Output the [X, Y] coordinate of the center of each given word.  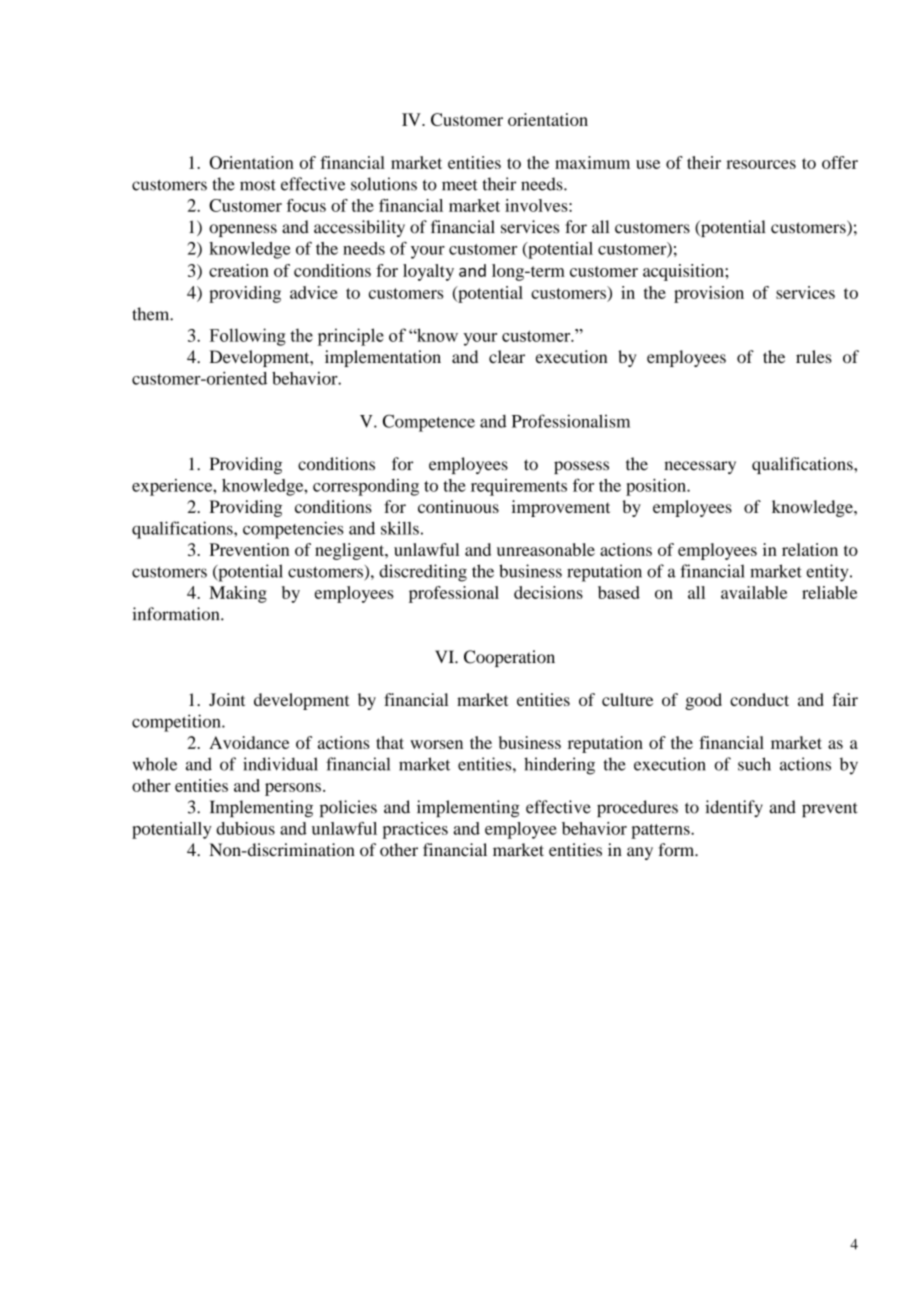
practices [415, 830]
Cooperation [509, 658]
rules [814, 356]
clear [507, 356]
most [258, 185]
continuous [458, 506]
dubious [245, 828]
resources [761, 164]
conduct [759, 699]
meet [460, 185]
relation [810, 549]
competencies [293, 530]
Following [248, 337]
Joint [227, 699]
